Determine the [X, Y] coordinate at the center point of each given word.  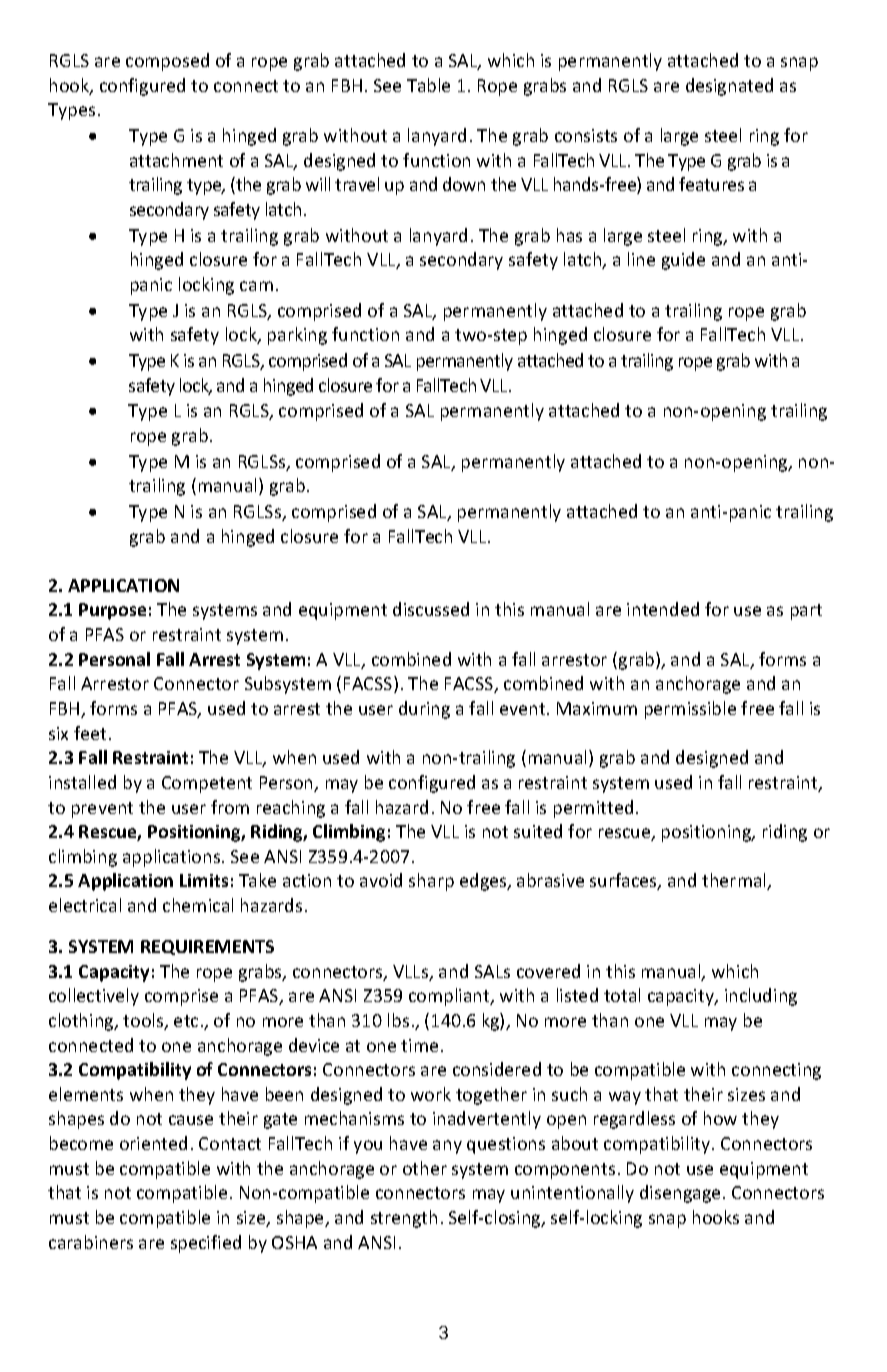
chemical [198, 905]
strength [404, 1219]
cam [256, 286]
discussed [431, 609]
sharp [431, 882]
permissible [690, 710]
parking [297, 336]
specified [206, 1244]
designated [729, 87]
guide [683, 261]
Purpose [112, 611]
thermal [735, 881]
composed [167, 62]
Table [428, 85]
